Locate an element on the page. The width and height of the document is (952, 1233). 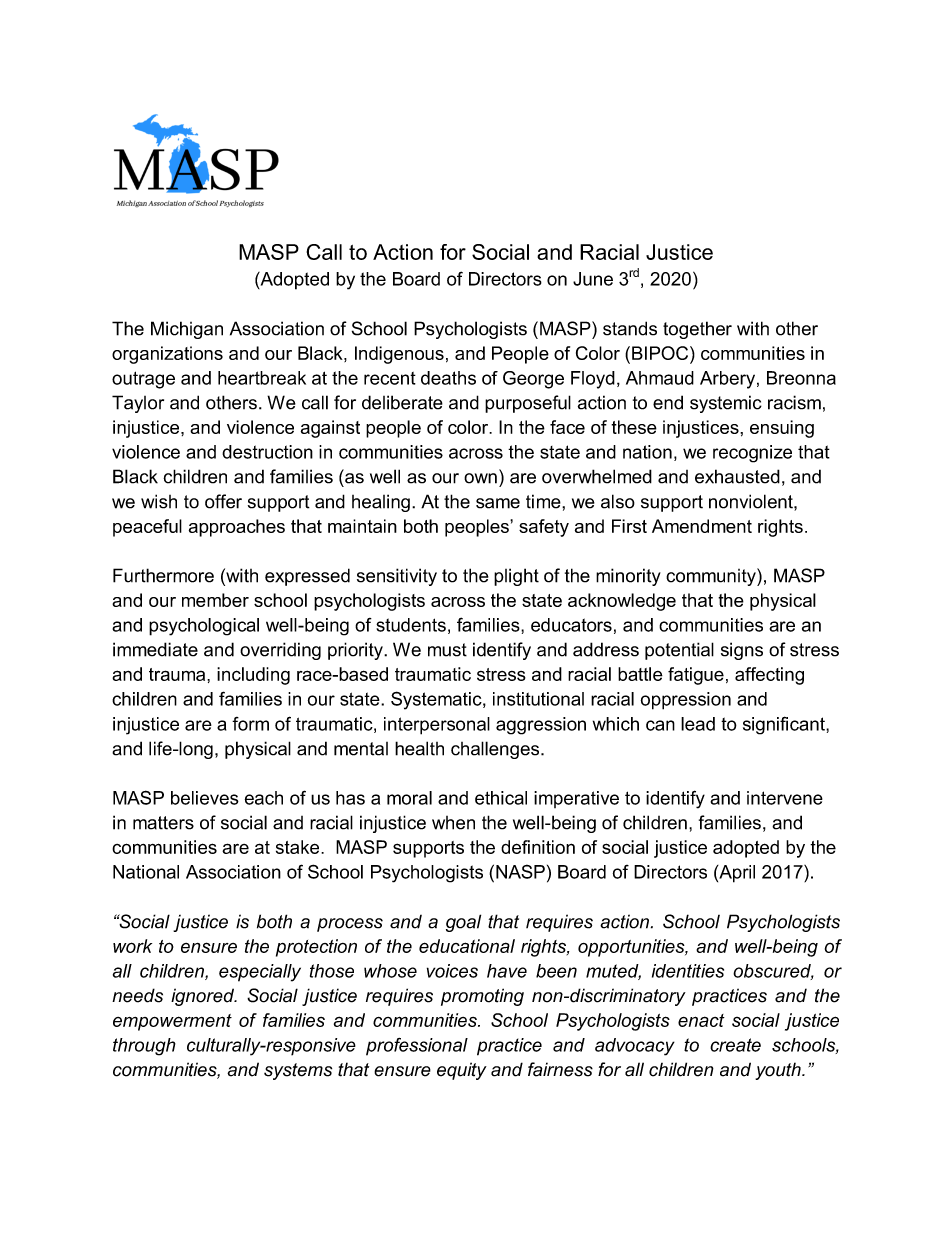
goal is located at coordinates (463, 923).
